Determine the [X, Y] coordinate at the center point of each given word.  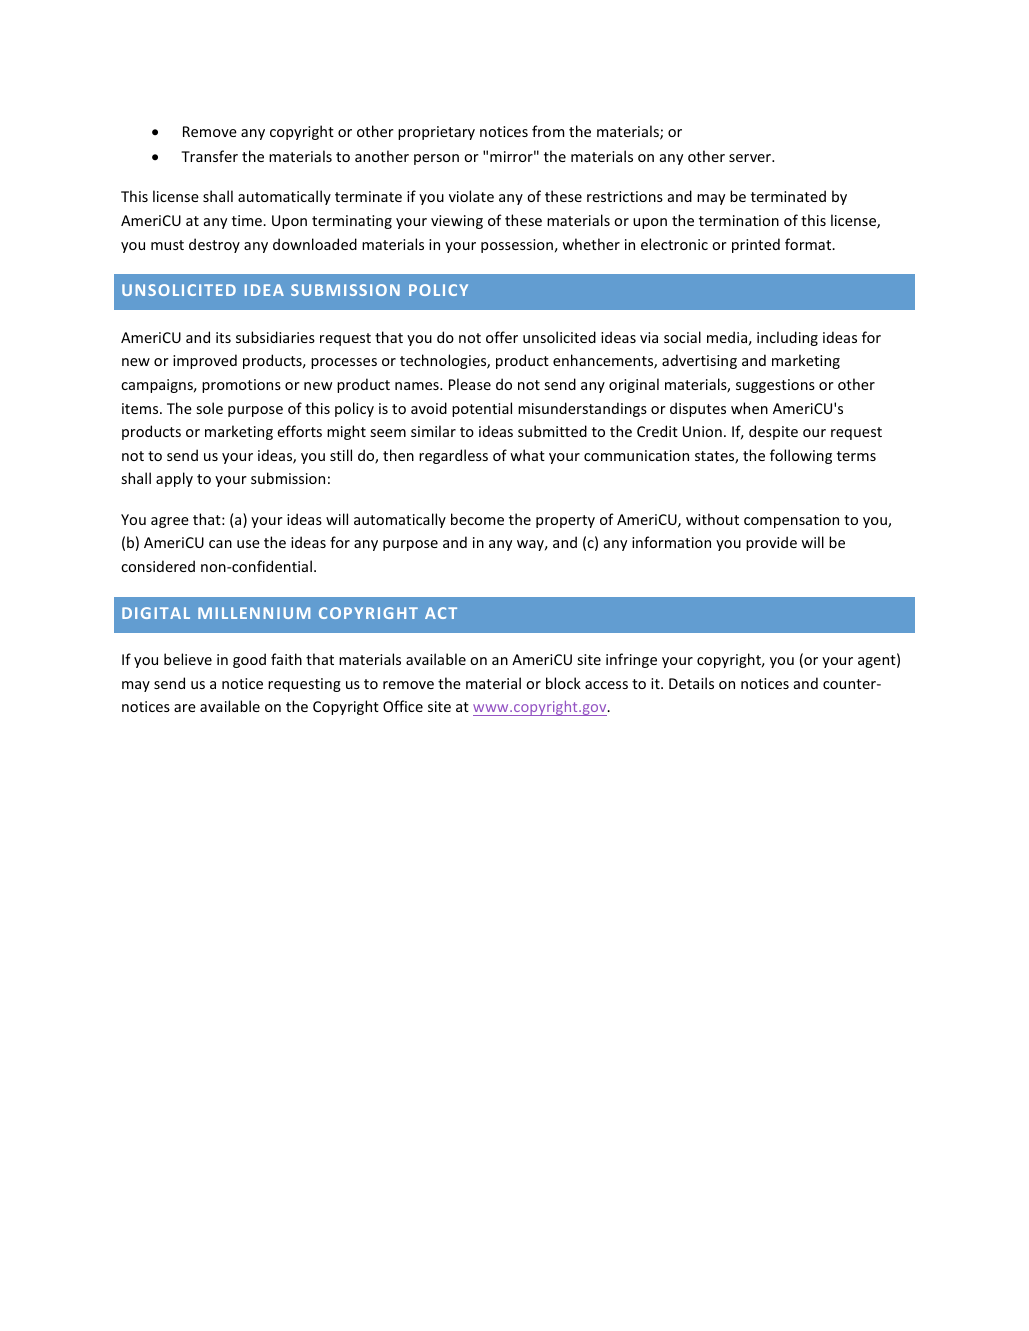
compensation [791, 521]
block [563, 683]
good [249, 660]
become [477, 519]
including [787, 338]
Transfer [209, 156]
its [223, 337]
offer [502, 337]
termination [739, 220]
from [548, 131]
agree [170, 522]
